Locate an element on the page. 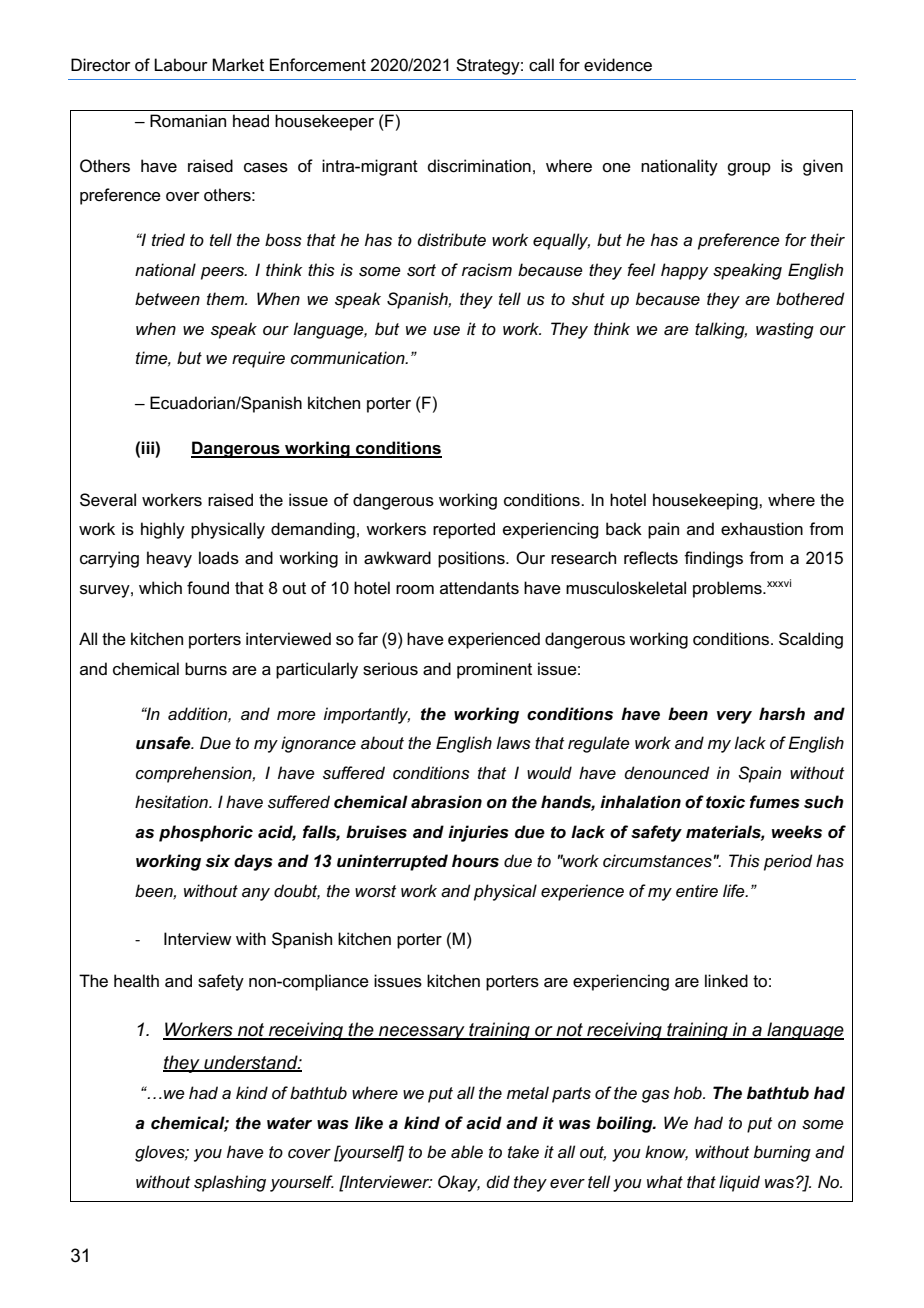 The width and height of the image is (924, 1308). Romanian is located at coordinates (188, 120).
